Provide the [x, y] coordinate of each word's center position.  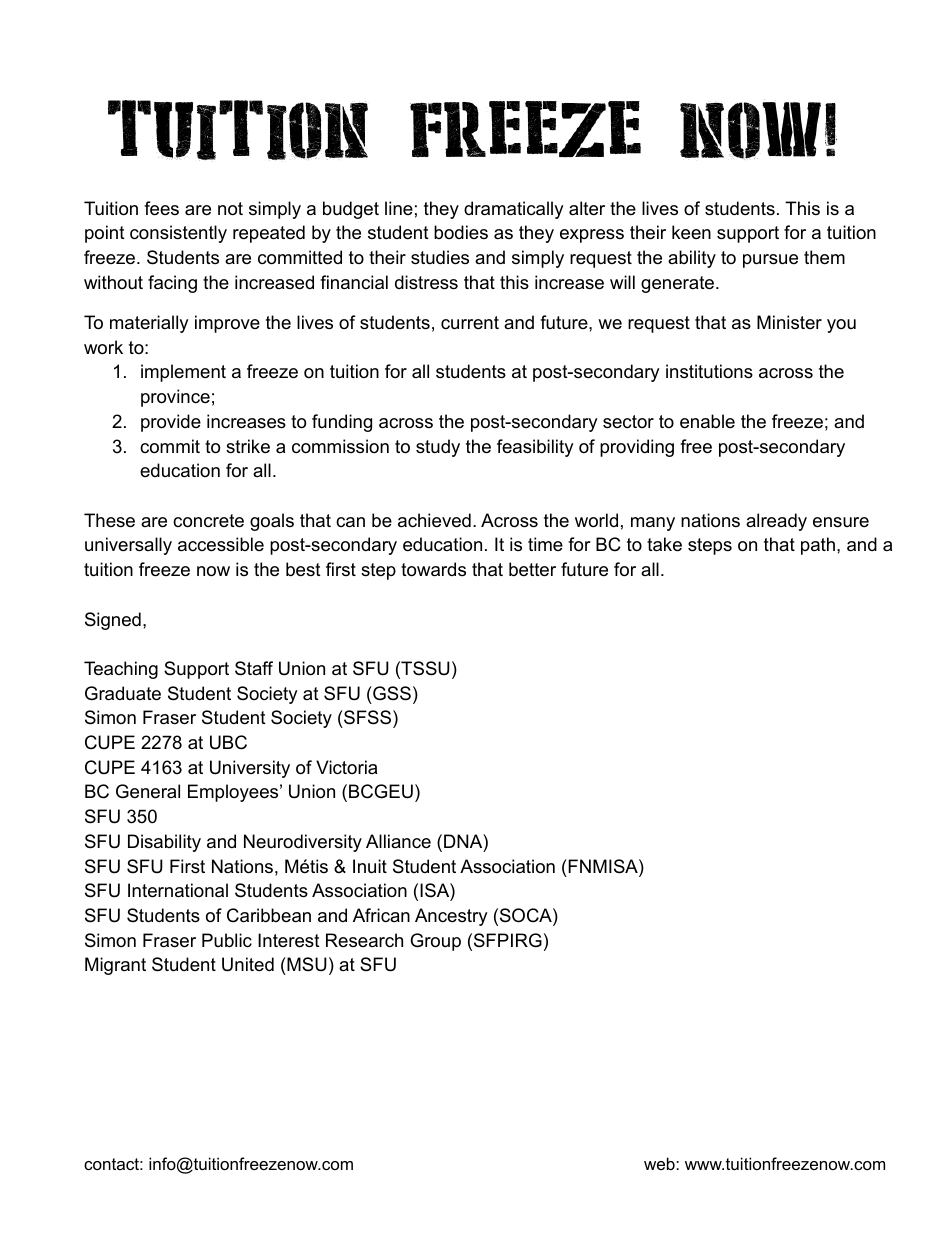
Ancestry [451, 917]
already [776, 522]
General [148, 791]
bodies [461, 232]
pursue [770, 261]
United [248, 964]
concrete [208, 521]
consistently [178, 234]
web [660, 1163]
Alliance [398, 841]
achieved [434, 520]
